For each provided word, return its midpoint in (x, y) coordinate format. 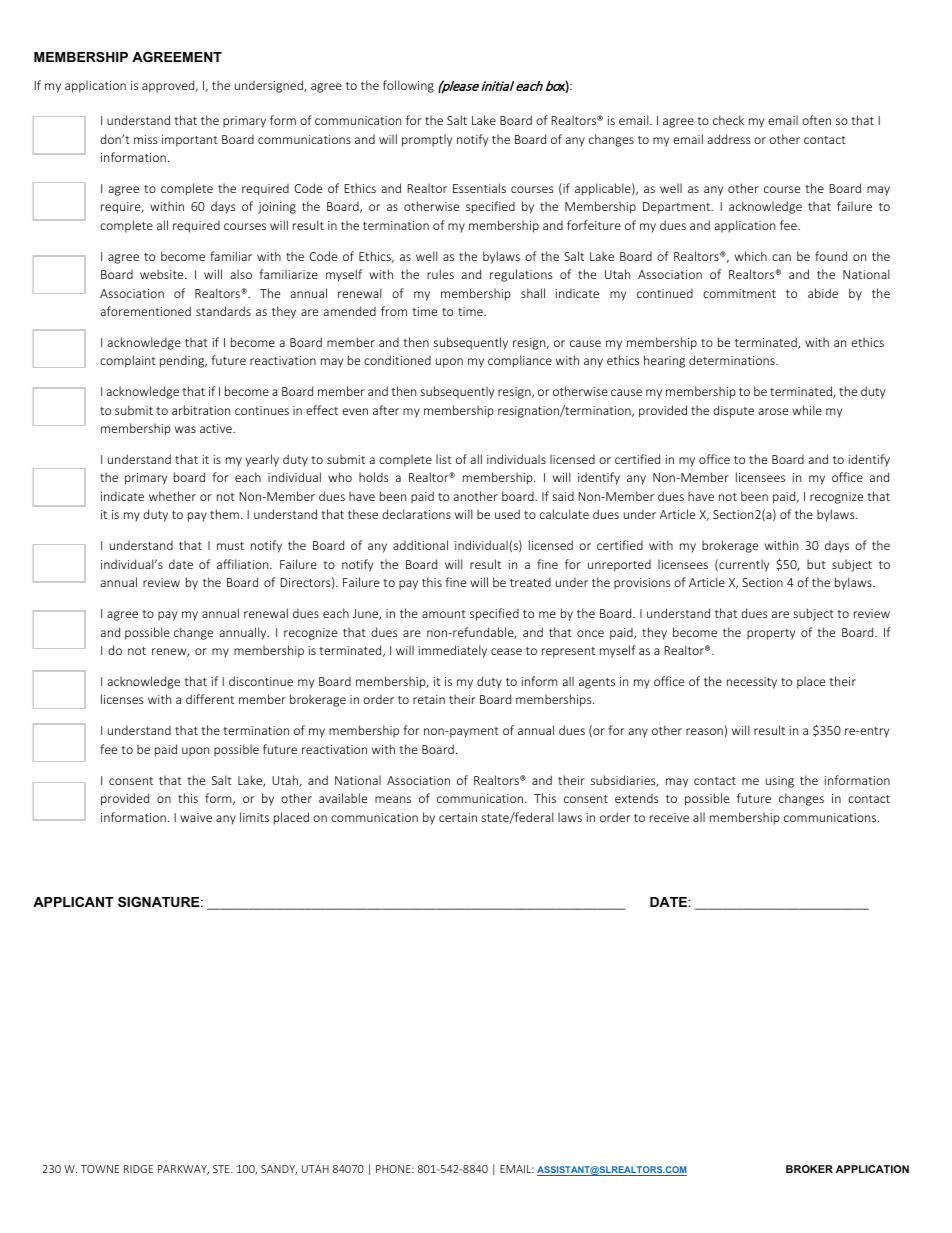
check (728, 120)
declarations (416, 514)
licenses (122, 699)
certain (458, 817)
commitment (739, 293)
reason (704, 731)
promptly (427, 140)
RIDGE (138, 1169)
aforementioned (145, 311)
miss (146, 139)
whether (172, 496)
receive (669, 817)
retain (429, 699)
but (816, 564)
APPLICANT (73, 902)
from (394, 311)
